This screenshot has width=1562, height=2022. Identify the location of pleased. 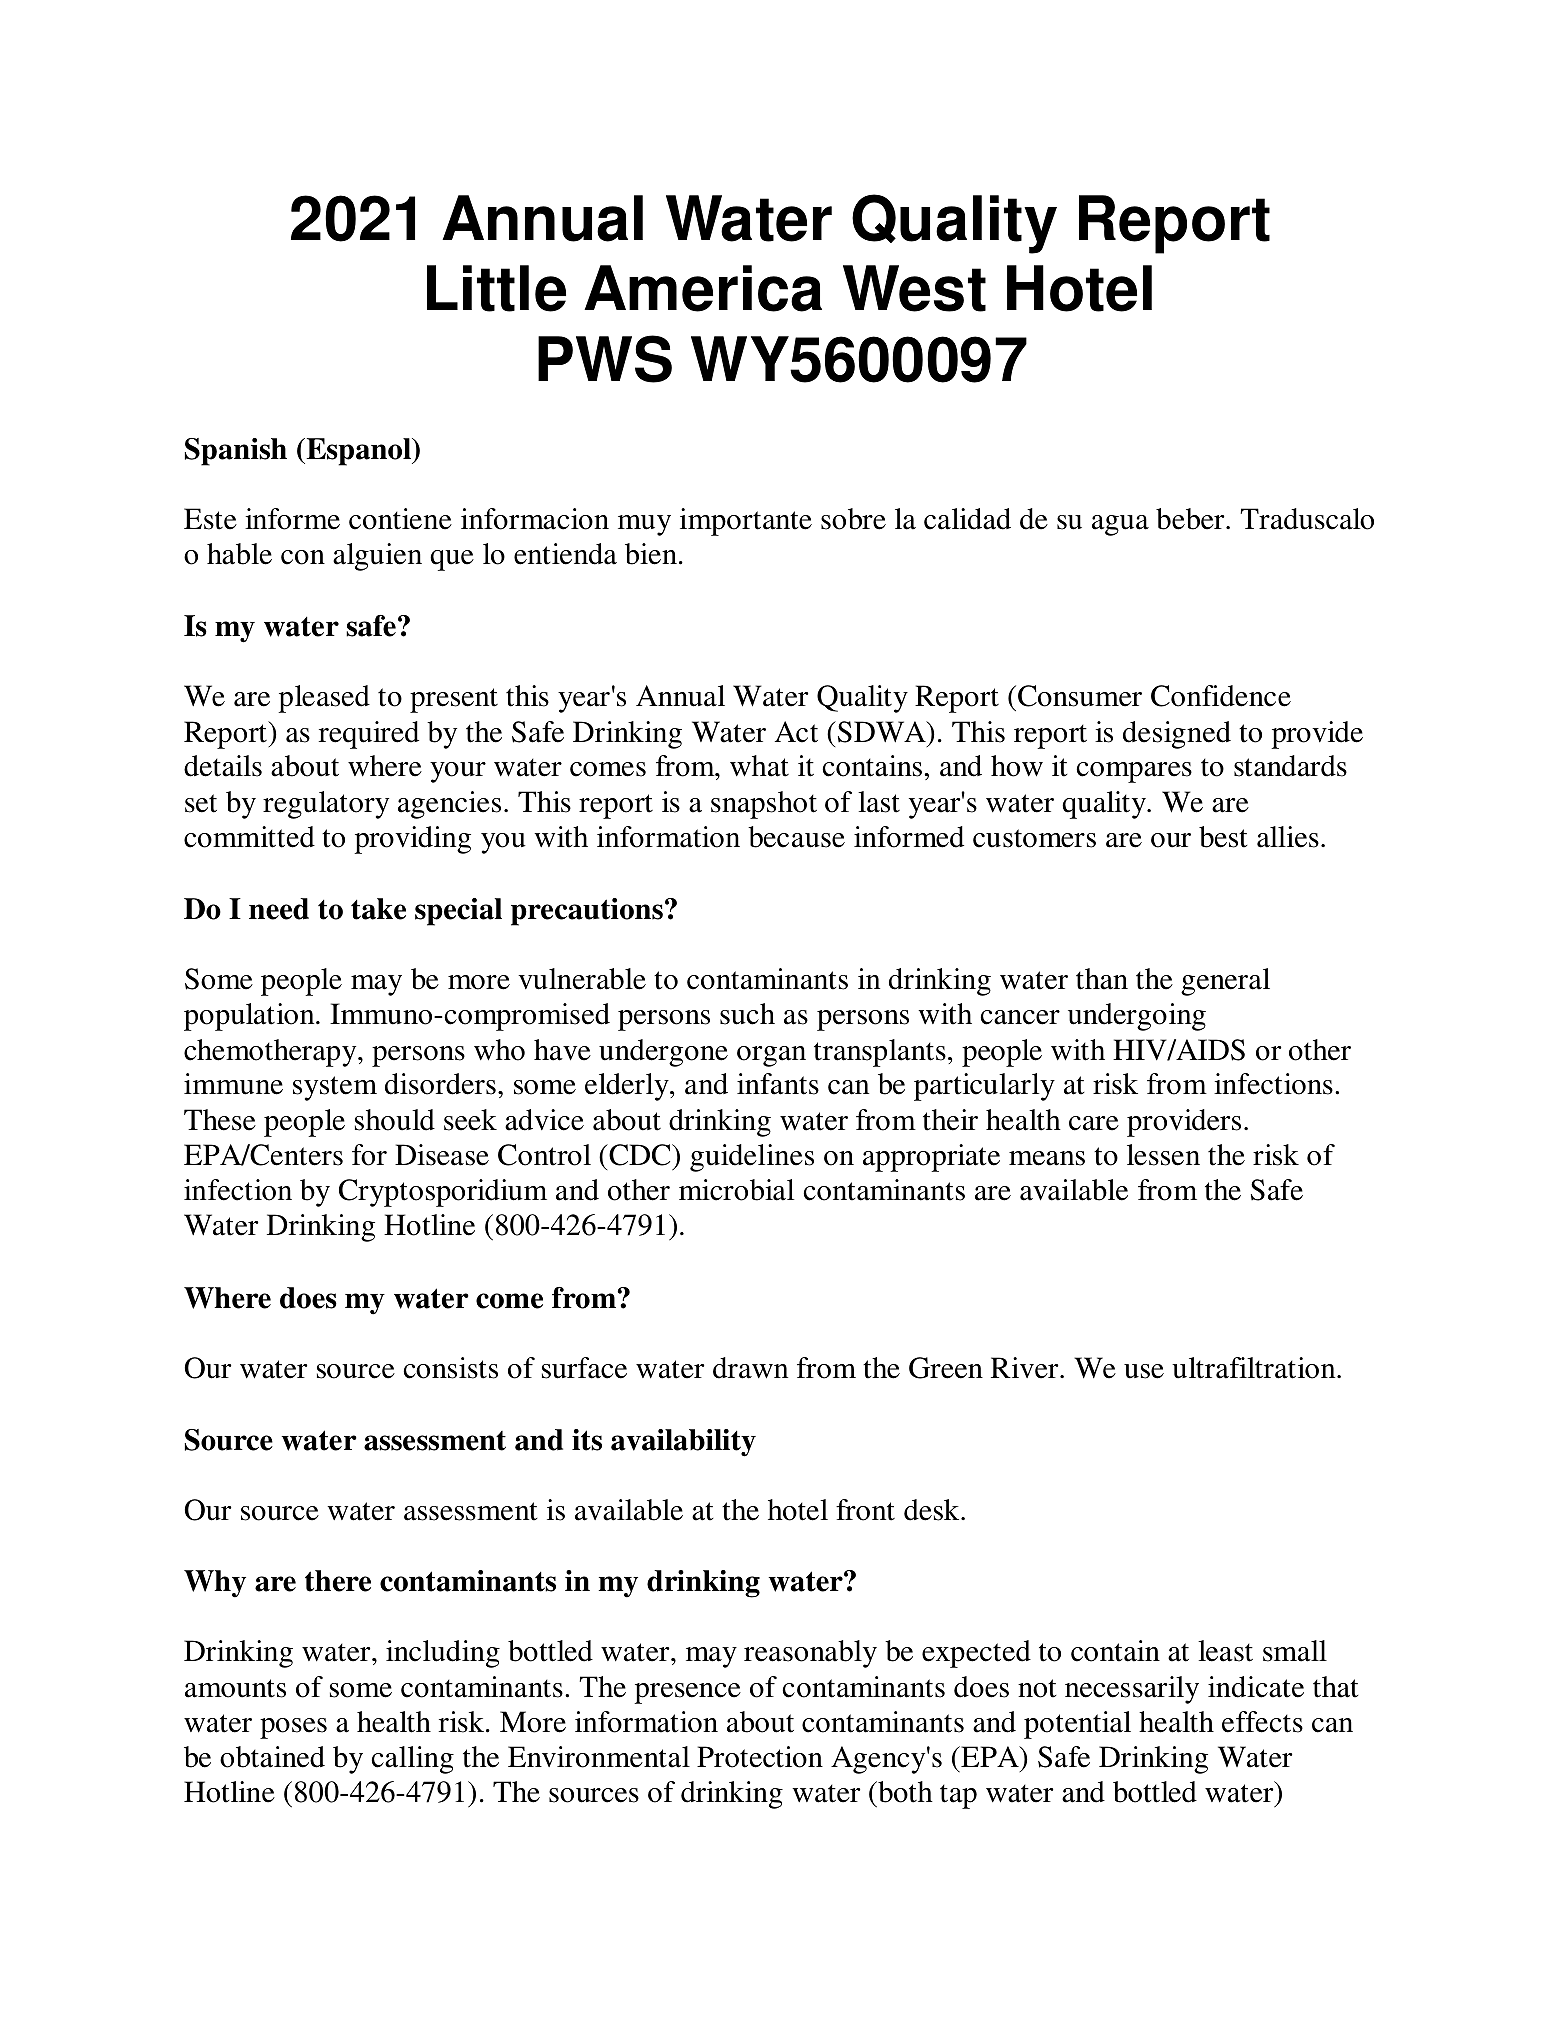
(324, 699).
